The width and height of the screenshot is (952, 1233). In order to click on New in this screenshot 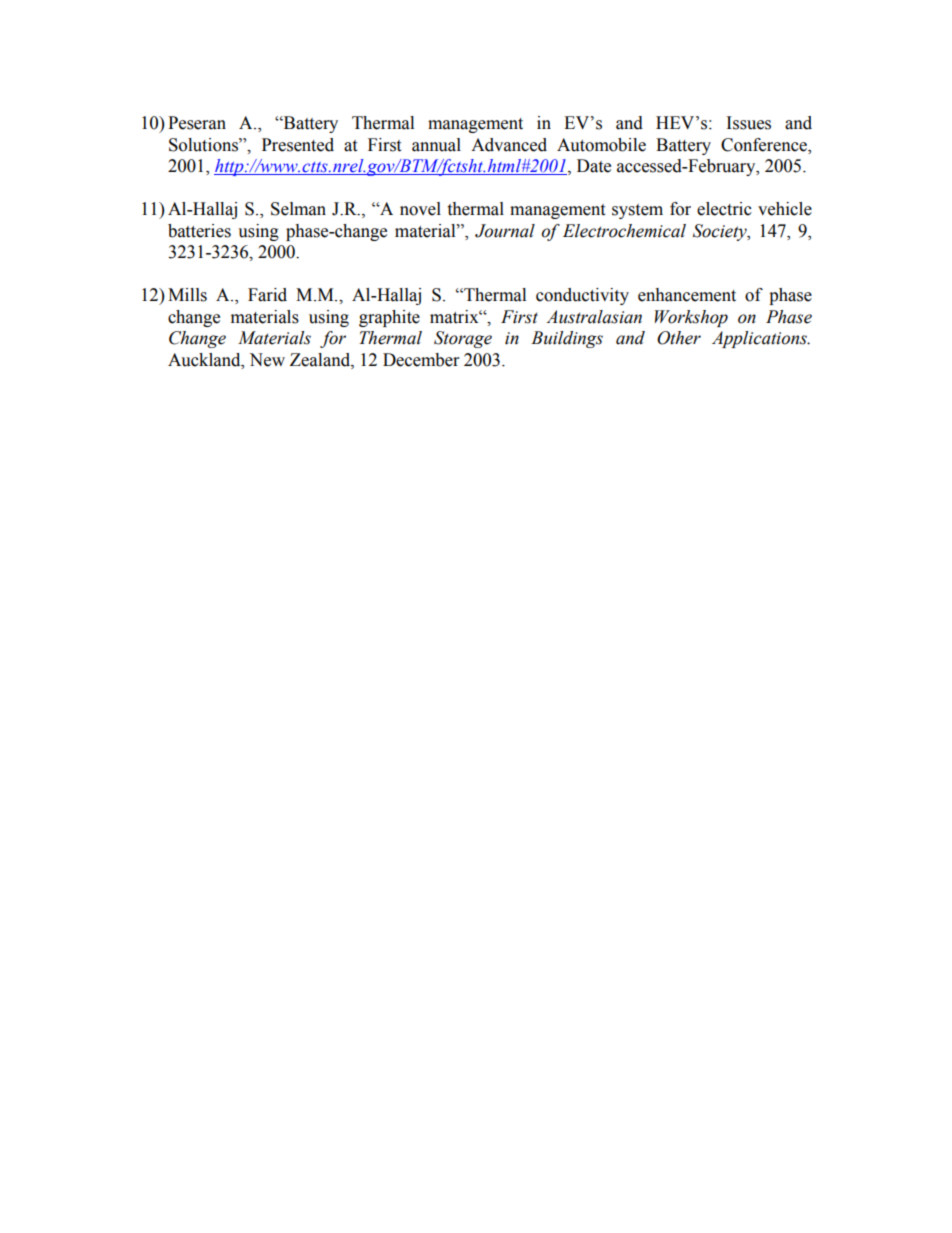, I will do `click(267, 360)`.
